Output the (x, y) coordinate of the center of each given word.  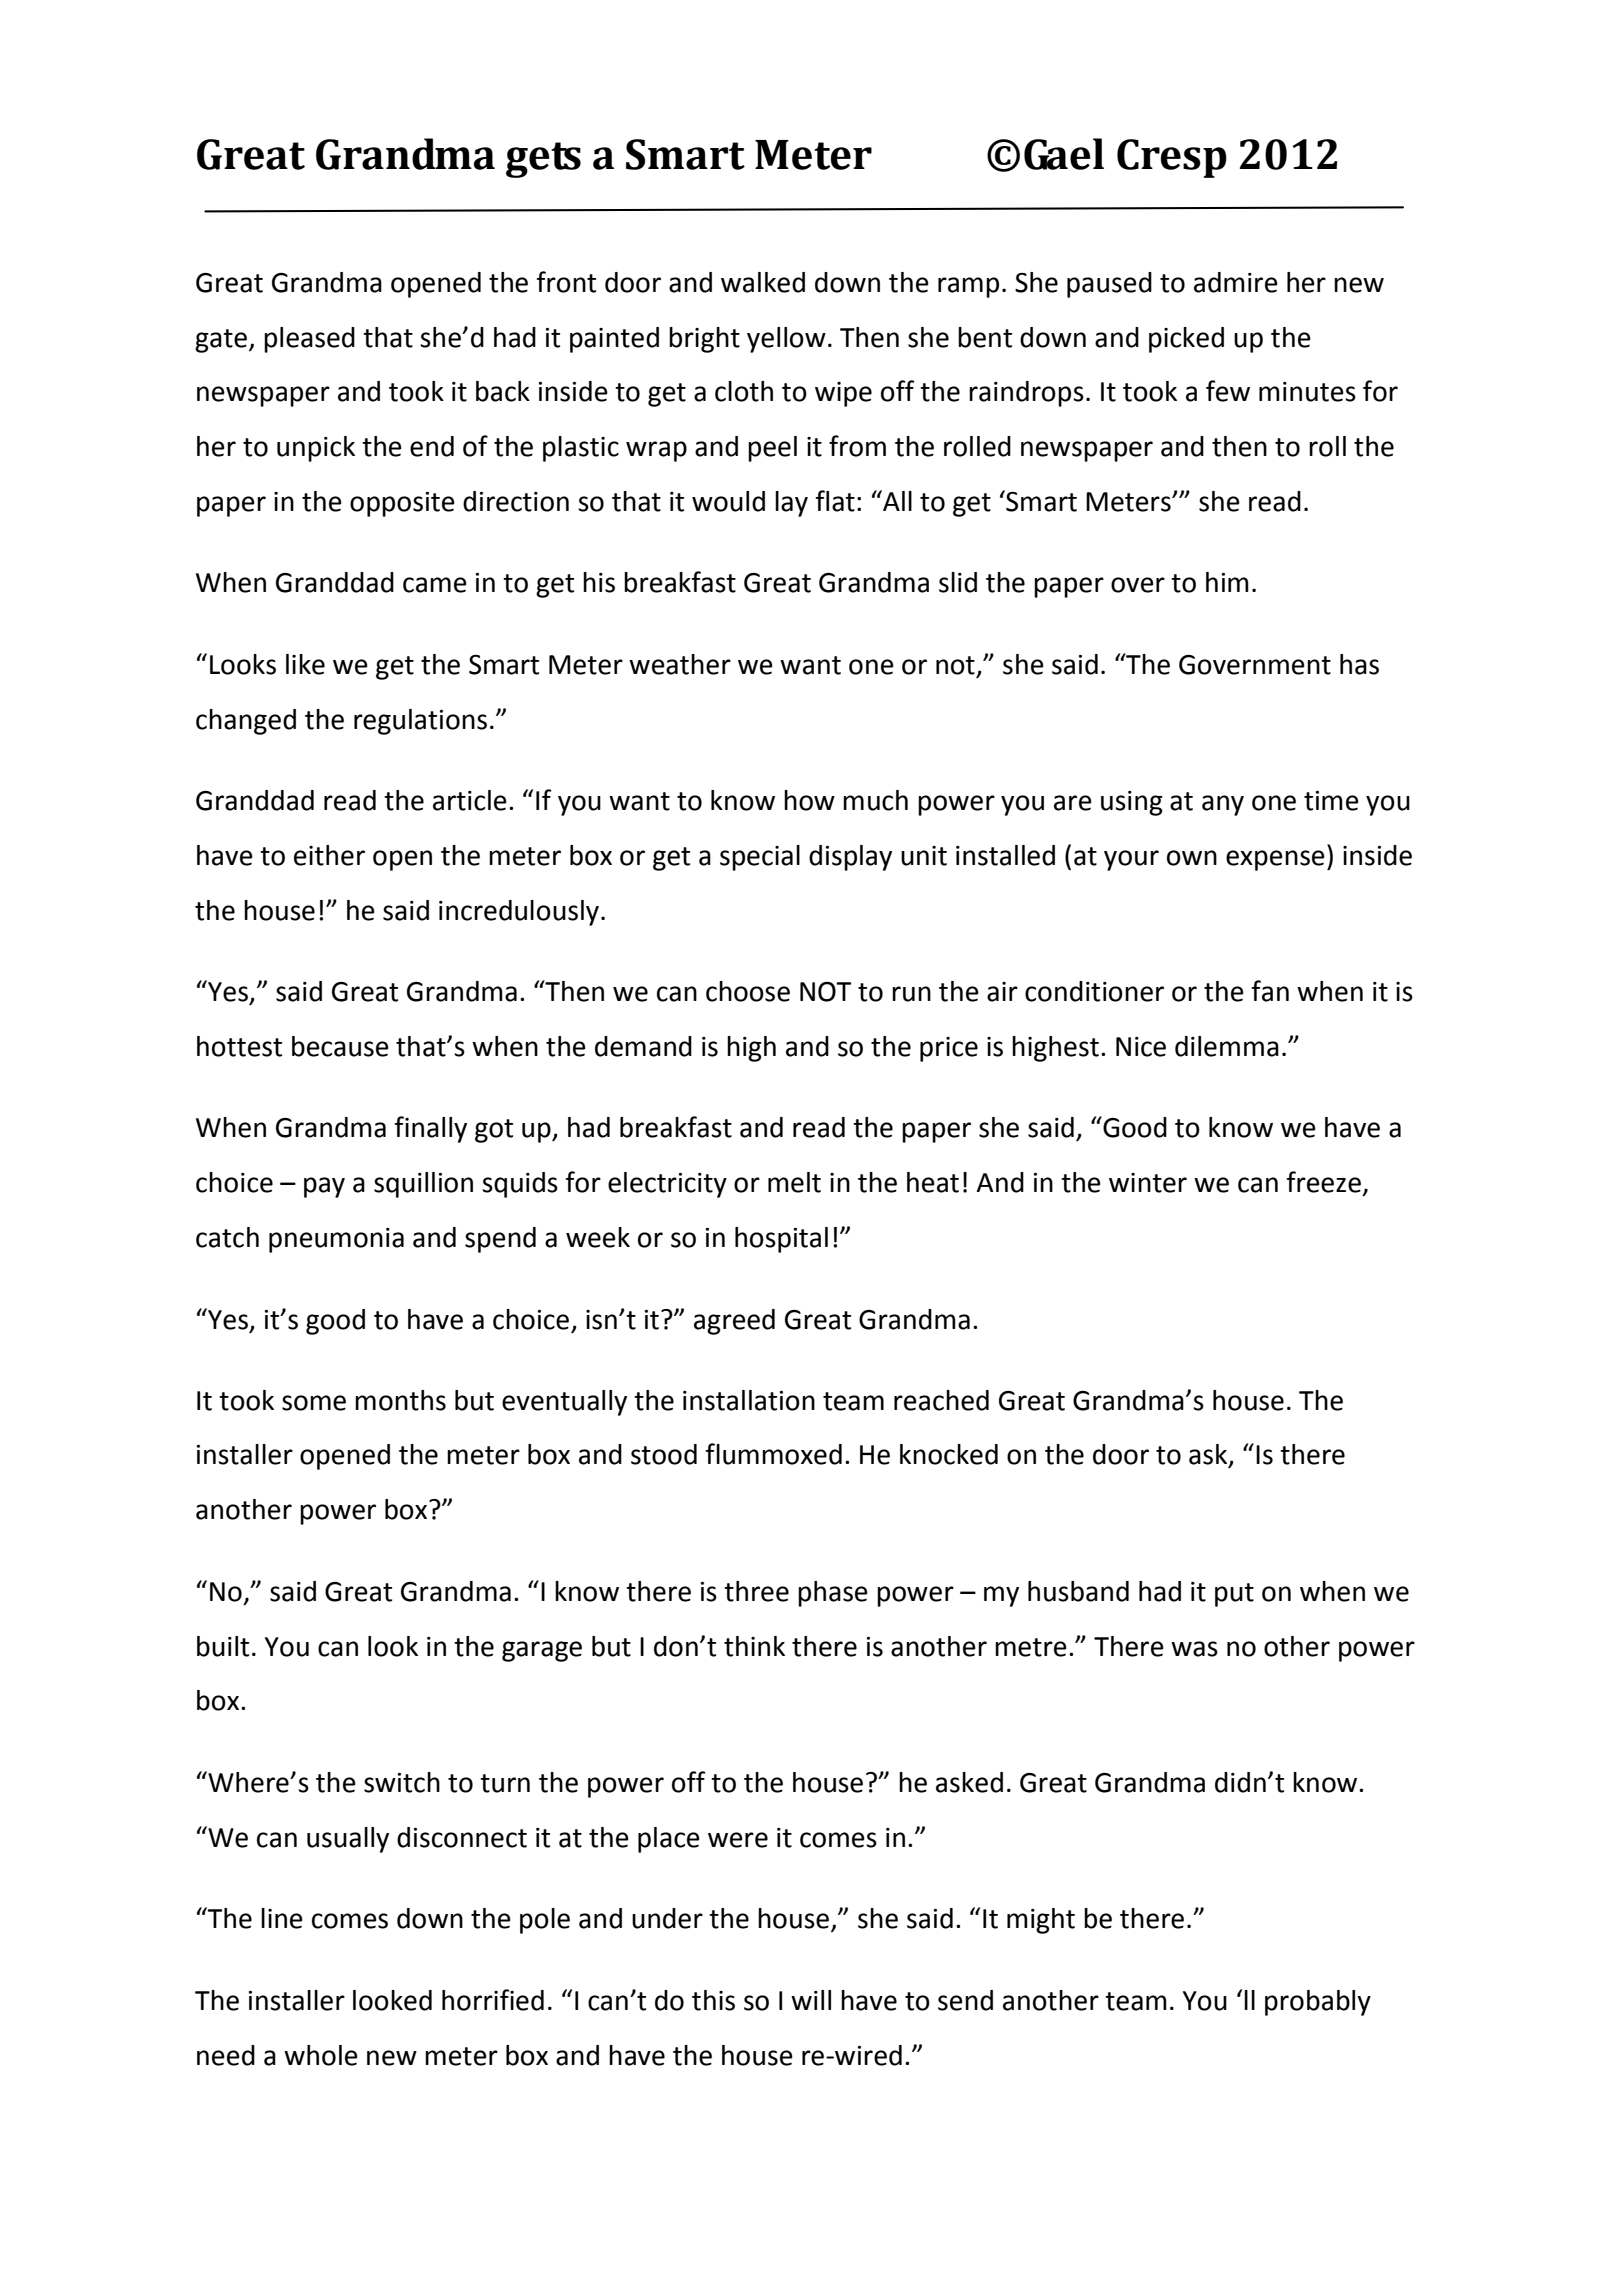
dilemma (1227, 1046)
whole (321, 2055)
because (340, 1046)
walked (763, 282)
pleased (309, 340)
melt (794, 1182)
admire (1236, 282)
